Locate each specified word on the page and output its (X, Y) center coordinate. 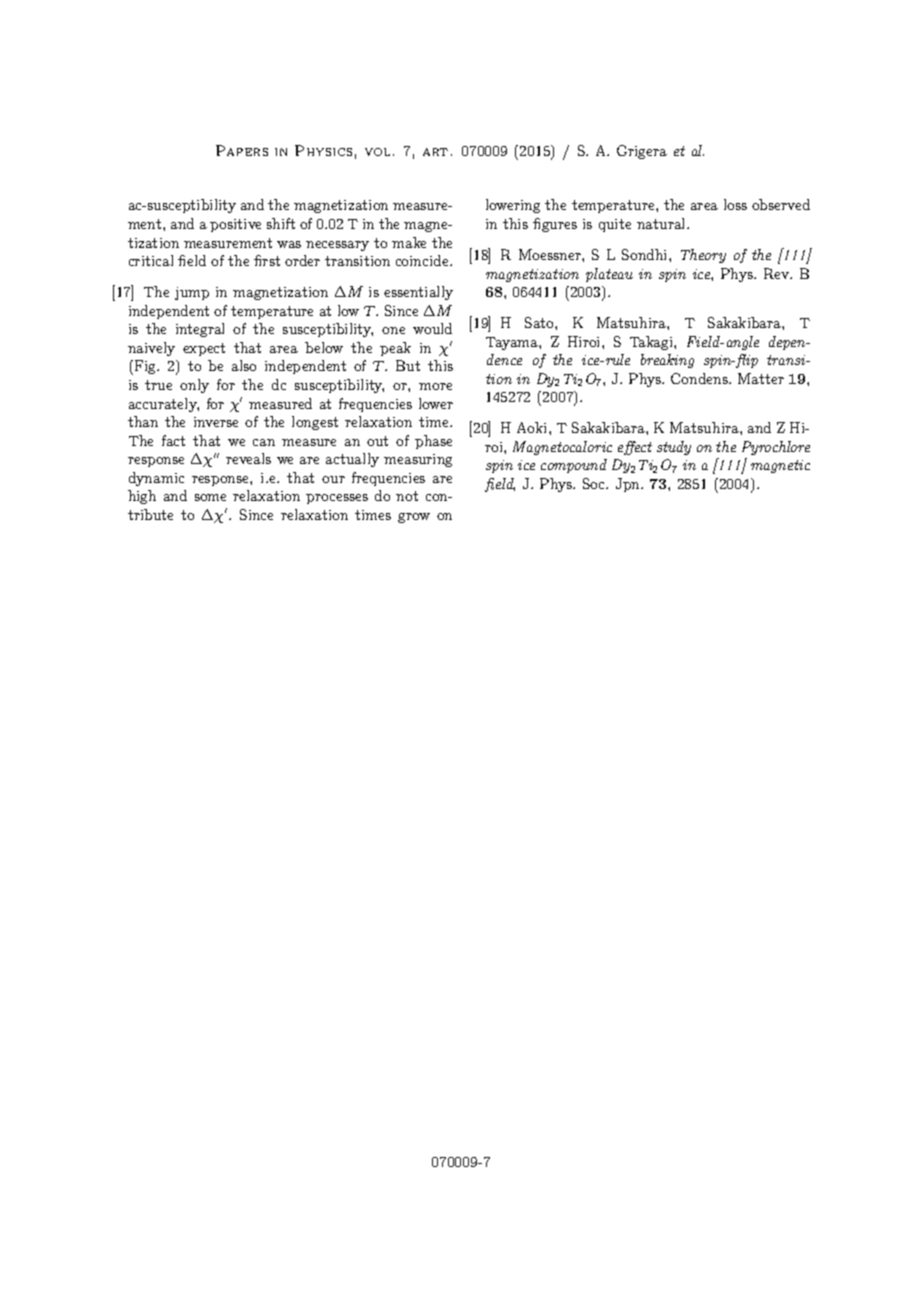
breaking (667, 361)
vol (377, 152)
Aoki (533, 427)
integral (200, 330)
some (210, 497)
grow (414, 518)
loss (735, 204)
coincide (423, 260)
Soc (595, 483)
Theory (703, 256)
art (435, 152)
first (267, 260)
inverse (216, 422)
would (432, 328)
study (674, 448)
